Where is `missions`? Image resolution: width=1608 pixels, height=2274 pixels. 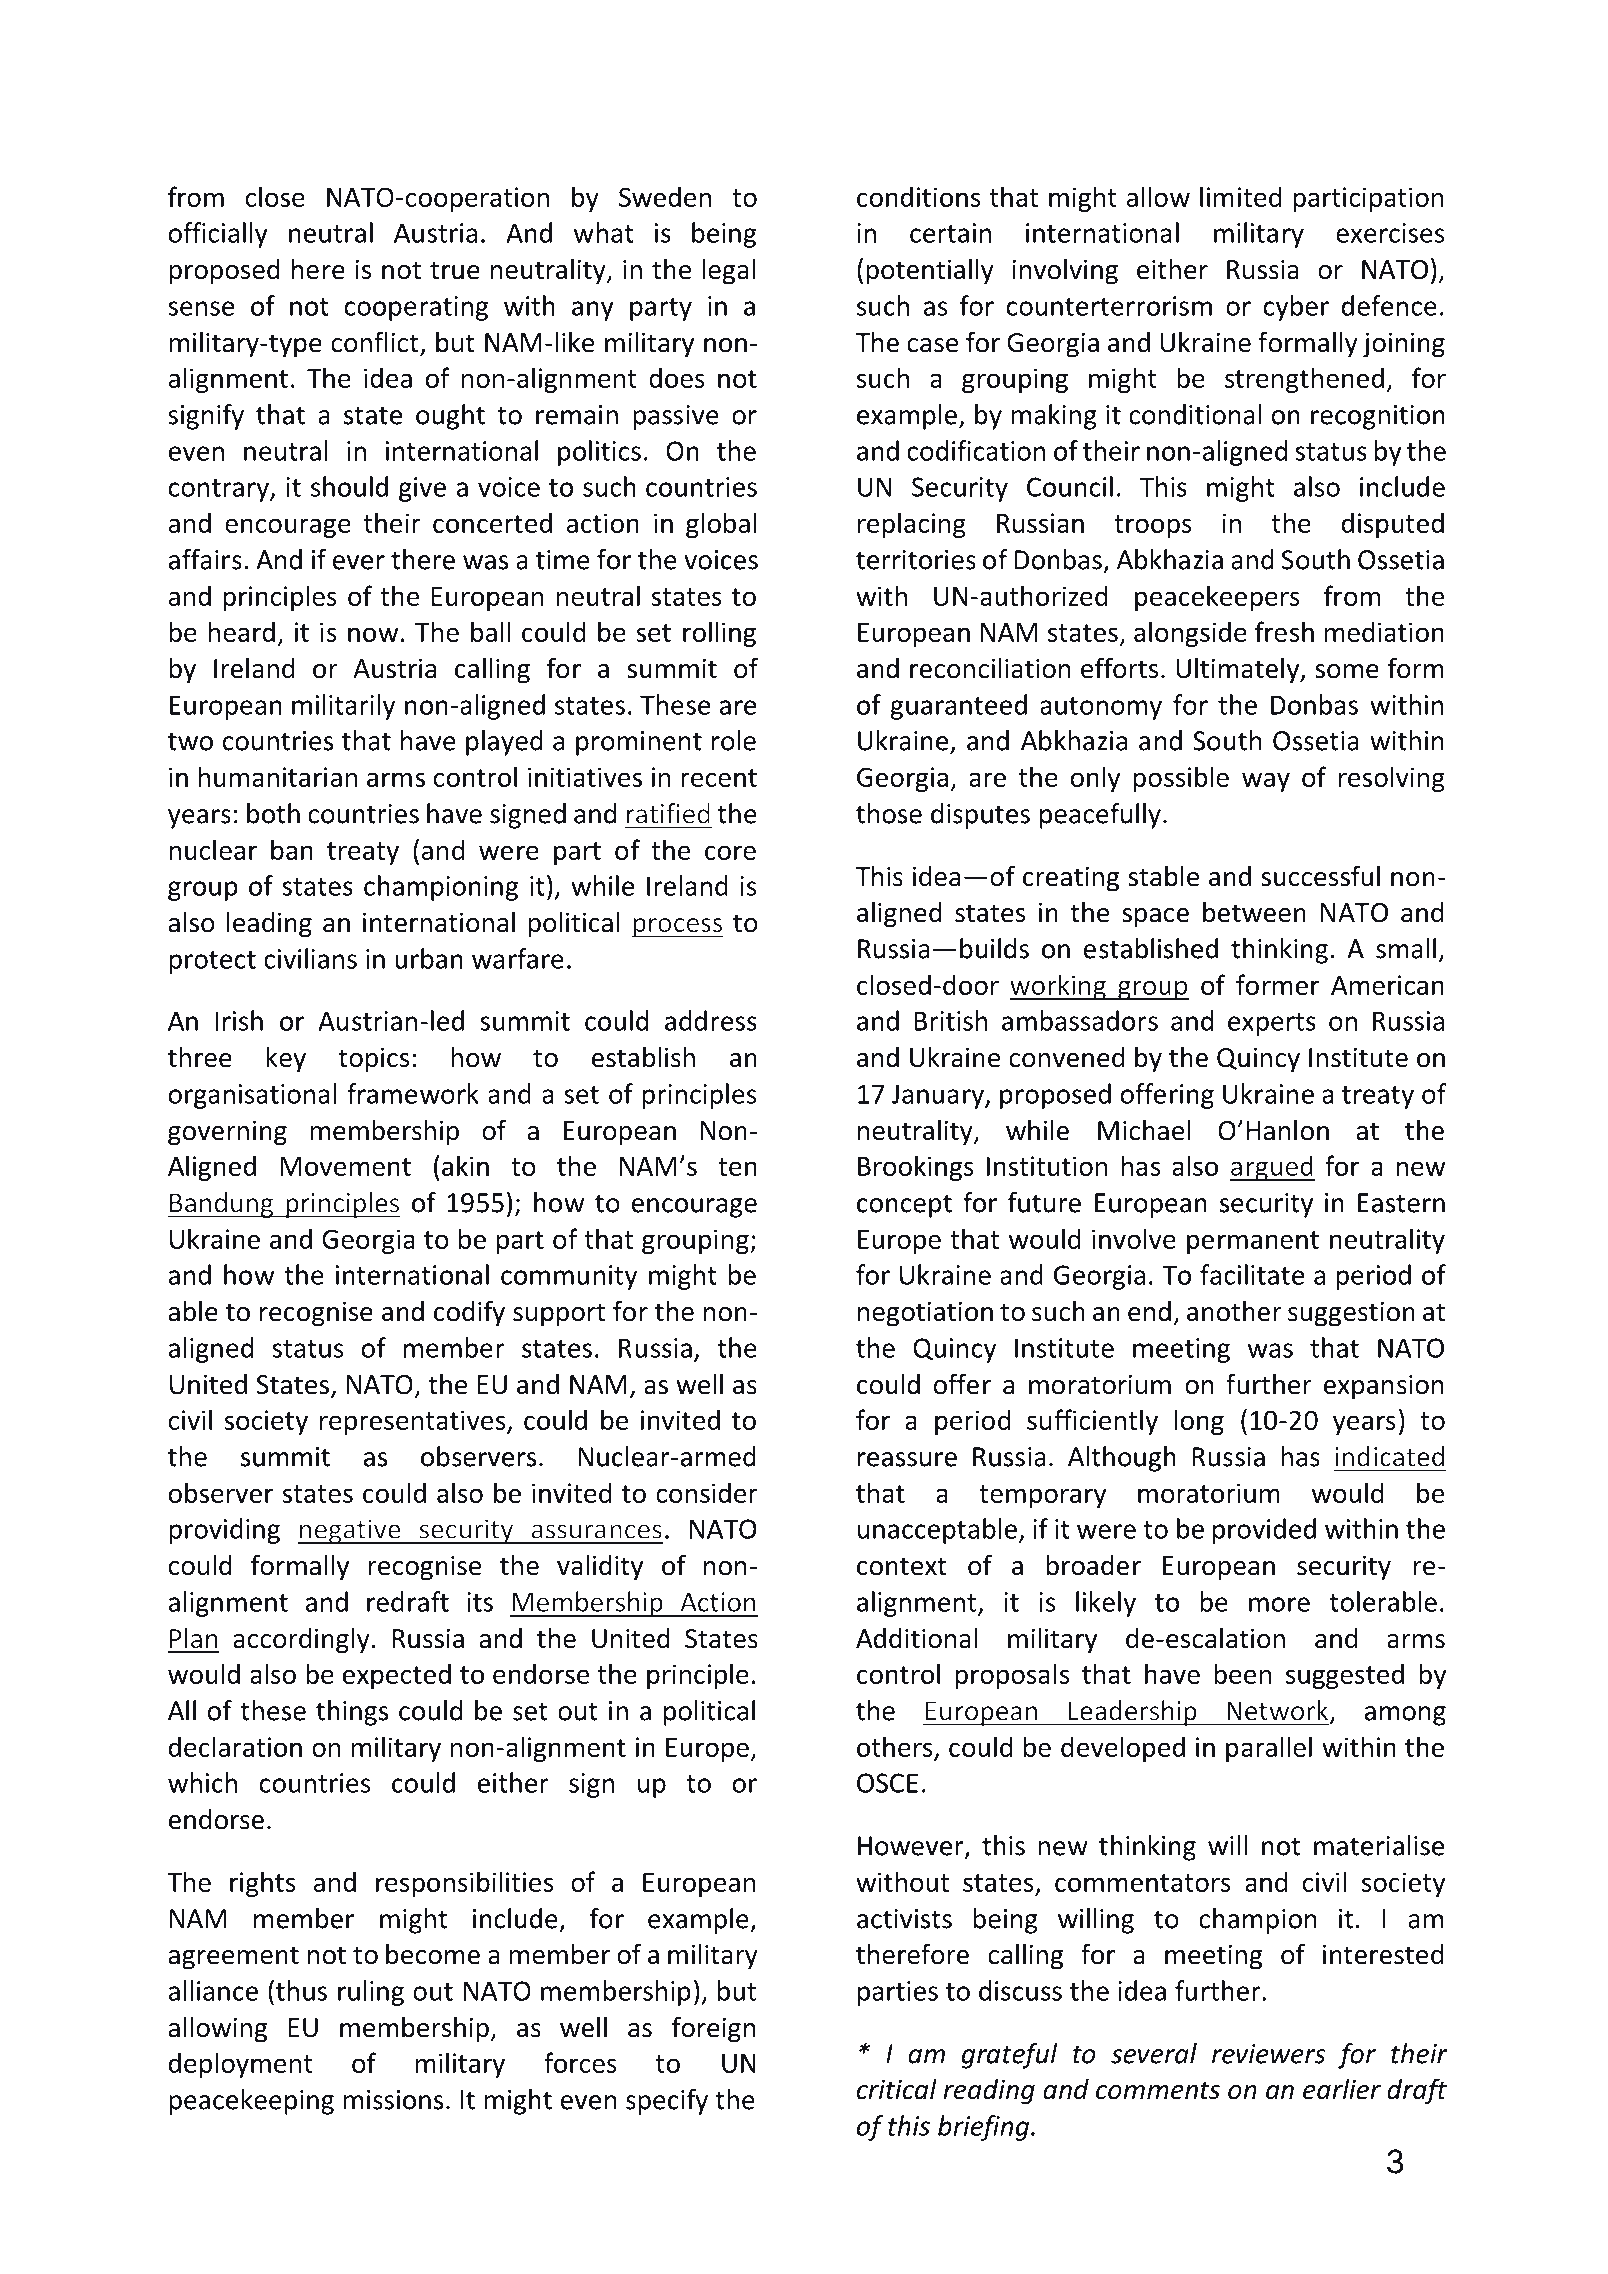 missions is located at coordinates (393, 2100).
